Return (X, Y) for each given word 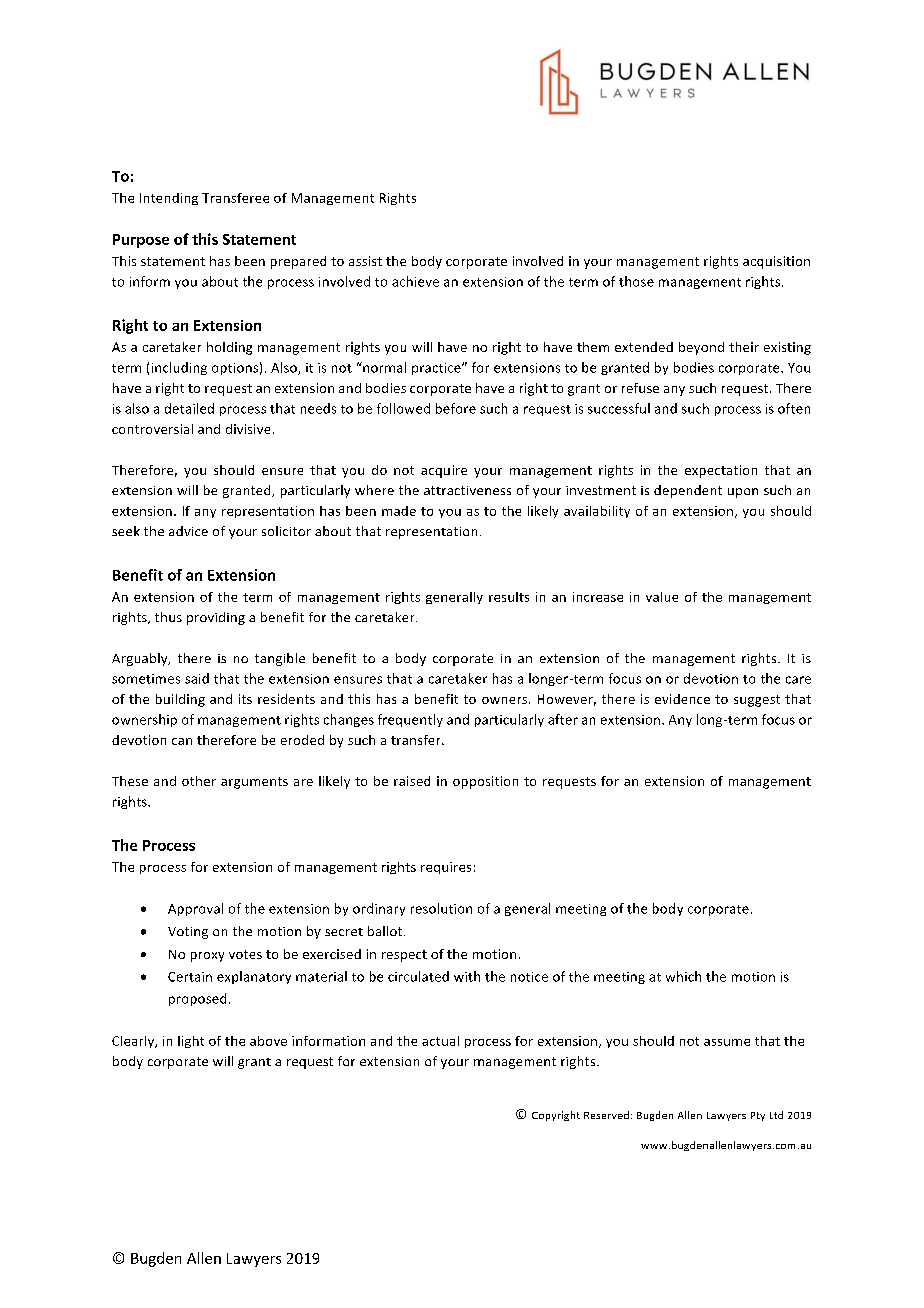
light (191, 1042)
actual (440, 1041)
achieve (415, 281)
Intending (169, 199)
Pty (758, 1116)
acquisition (776, 262)
